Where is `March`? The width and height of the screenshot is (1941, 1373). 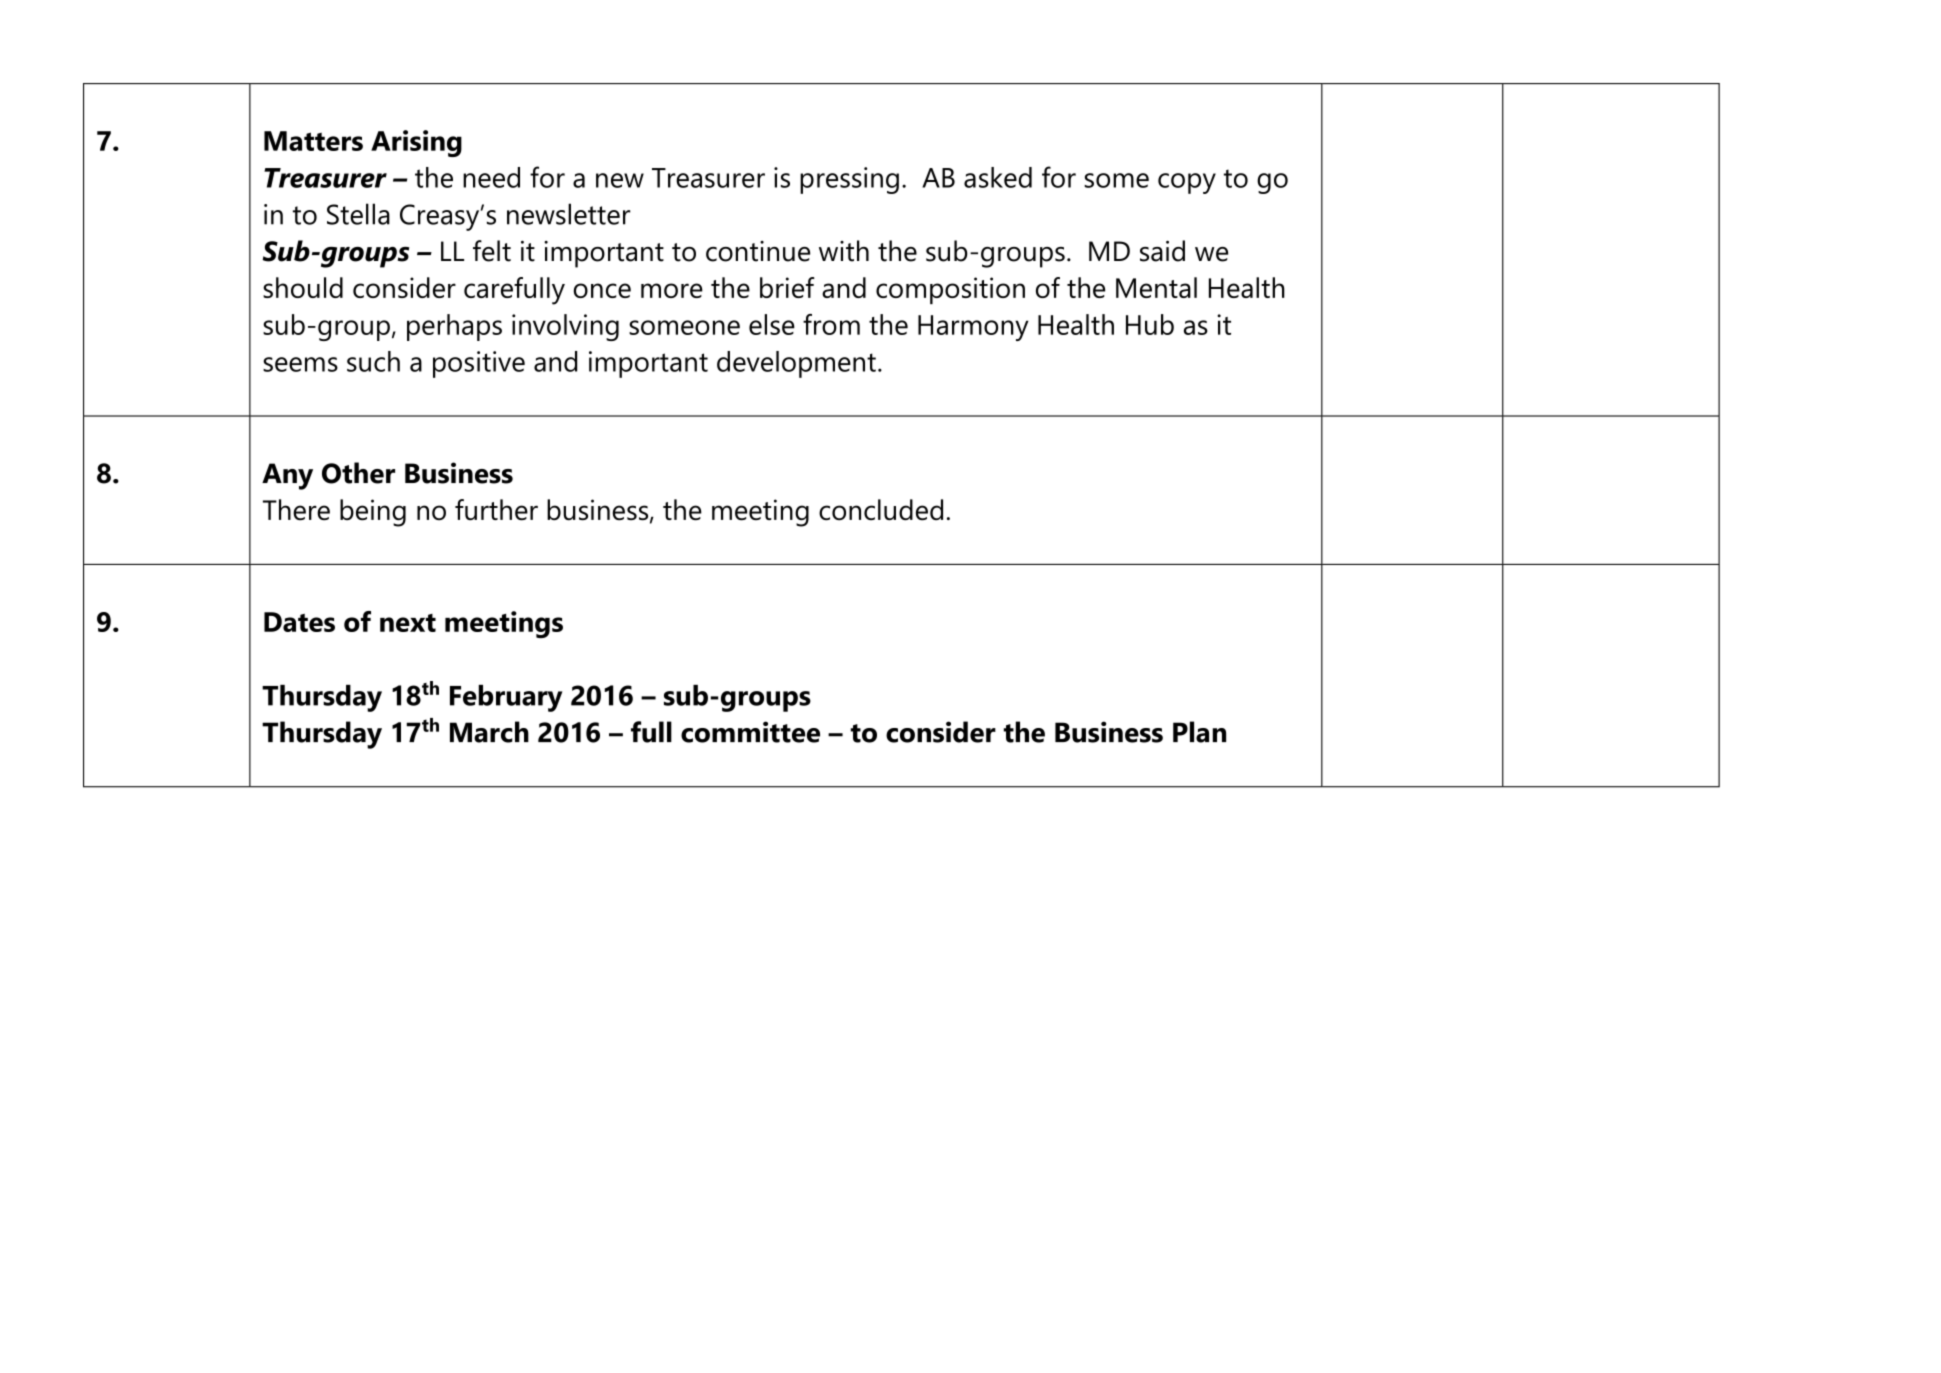
March is located at coordinates (489, 732).
